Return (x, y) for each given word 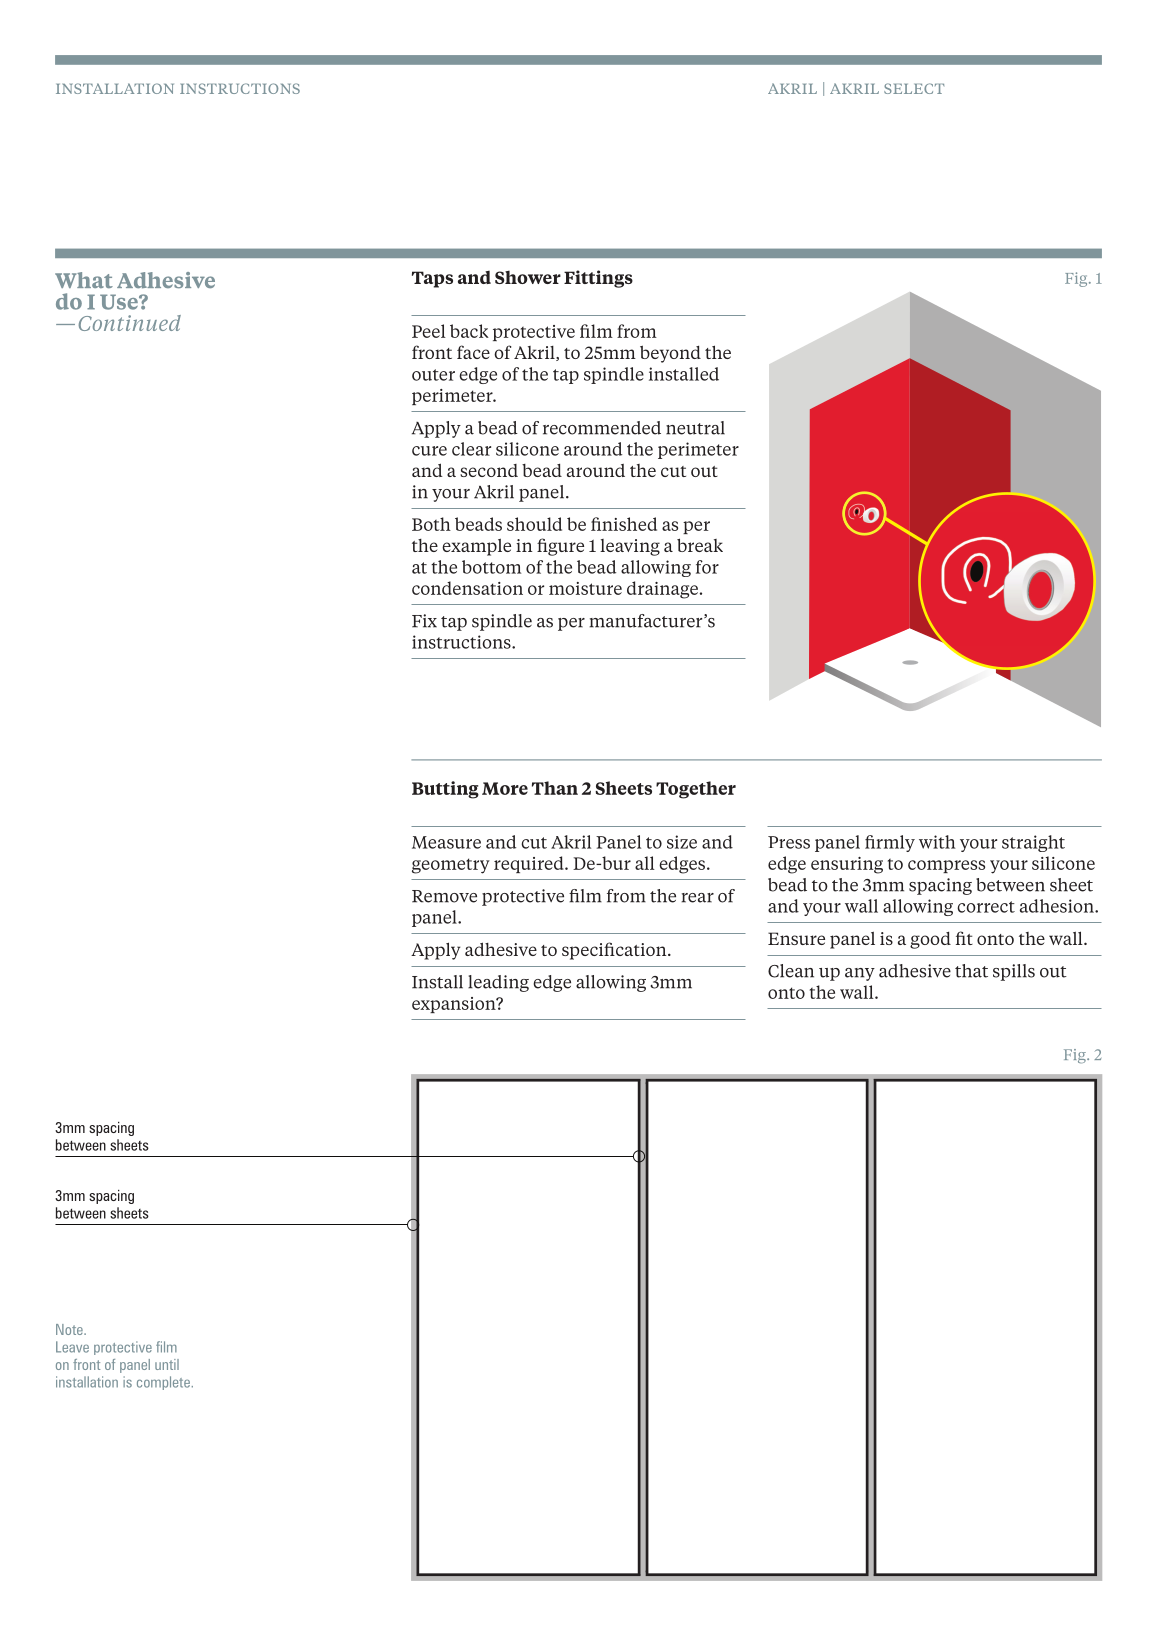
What (84, 280)
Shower (528, 277)
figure (560, 547)
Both (431, 524)
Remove (444, 896)
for (707, 567)
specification (615, 951)
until (167, 1364)
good (930, 940)
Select (914, 88)
